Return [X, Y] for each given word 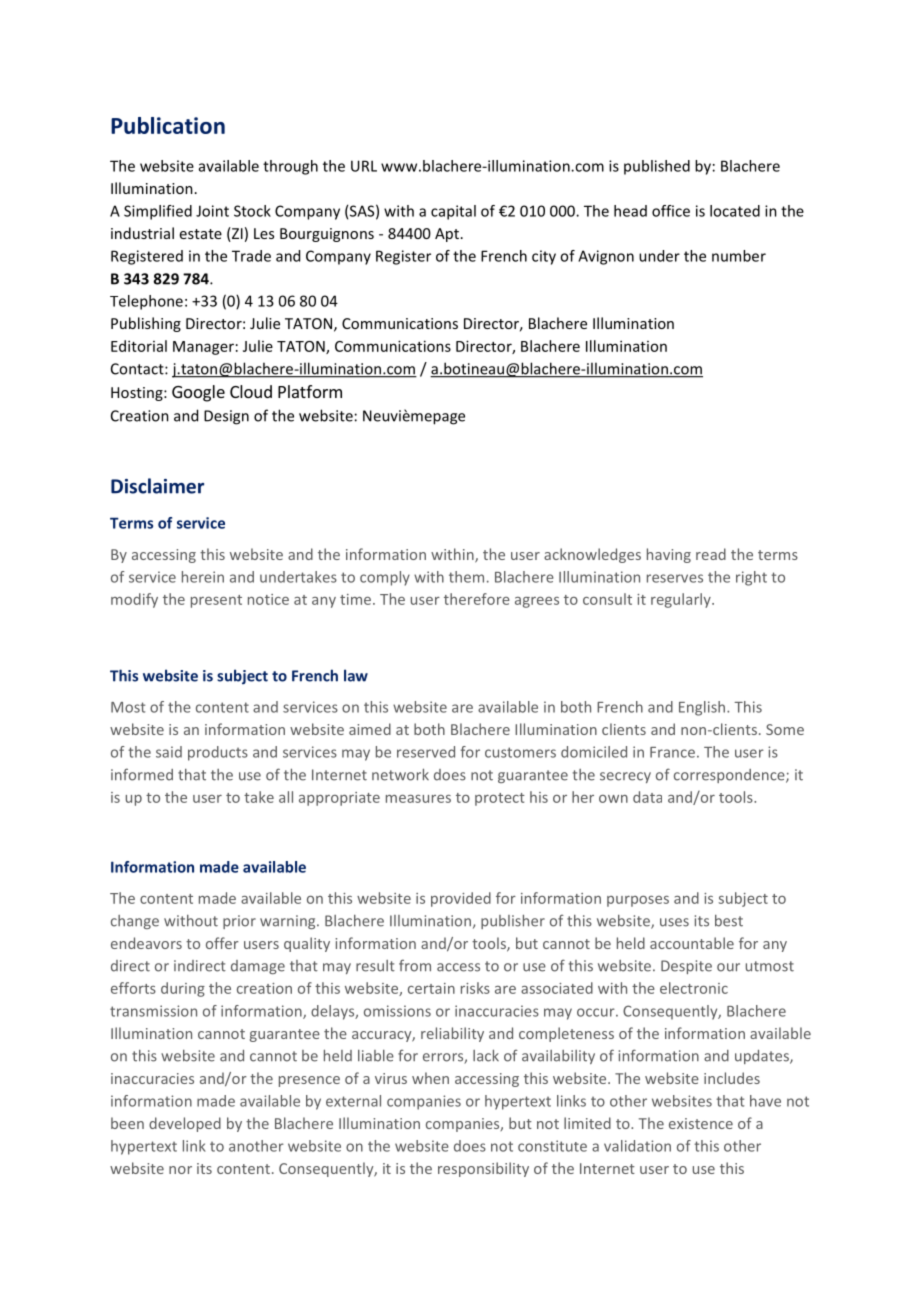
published [657, 167]
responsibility [483, 1169]
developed [185, 1124]
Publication [168, 125]
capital [453, 212]
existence [701, 1123]
